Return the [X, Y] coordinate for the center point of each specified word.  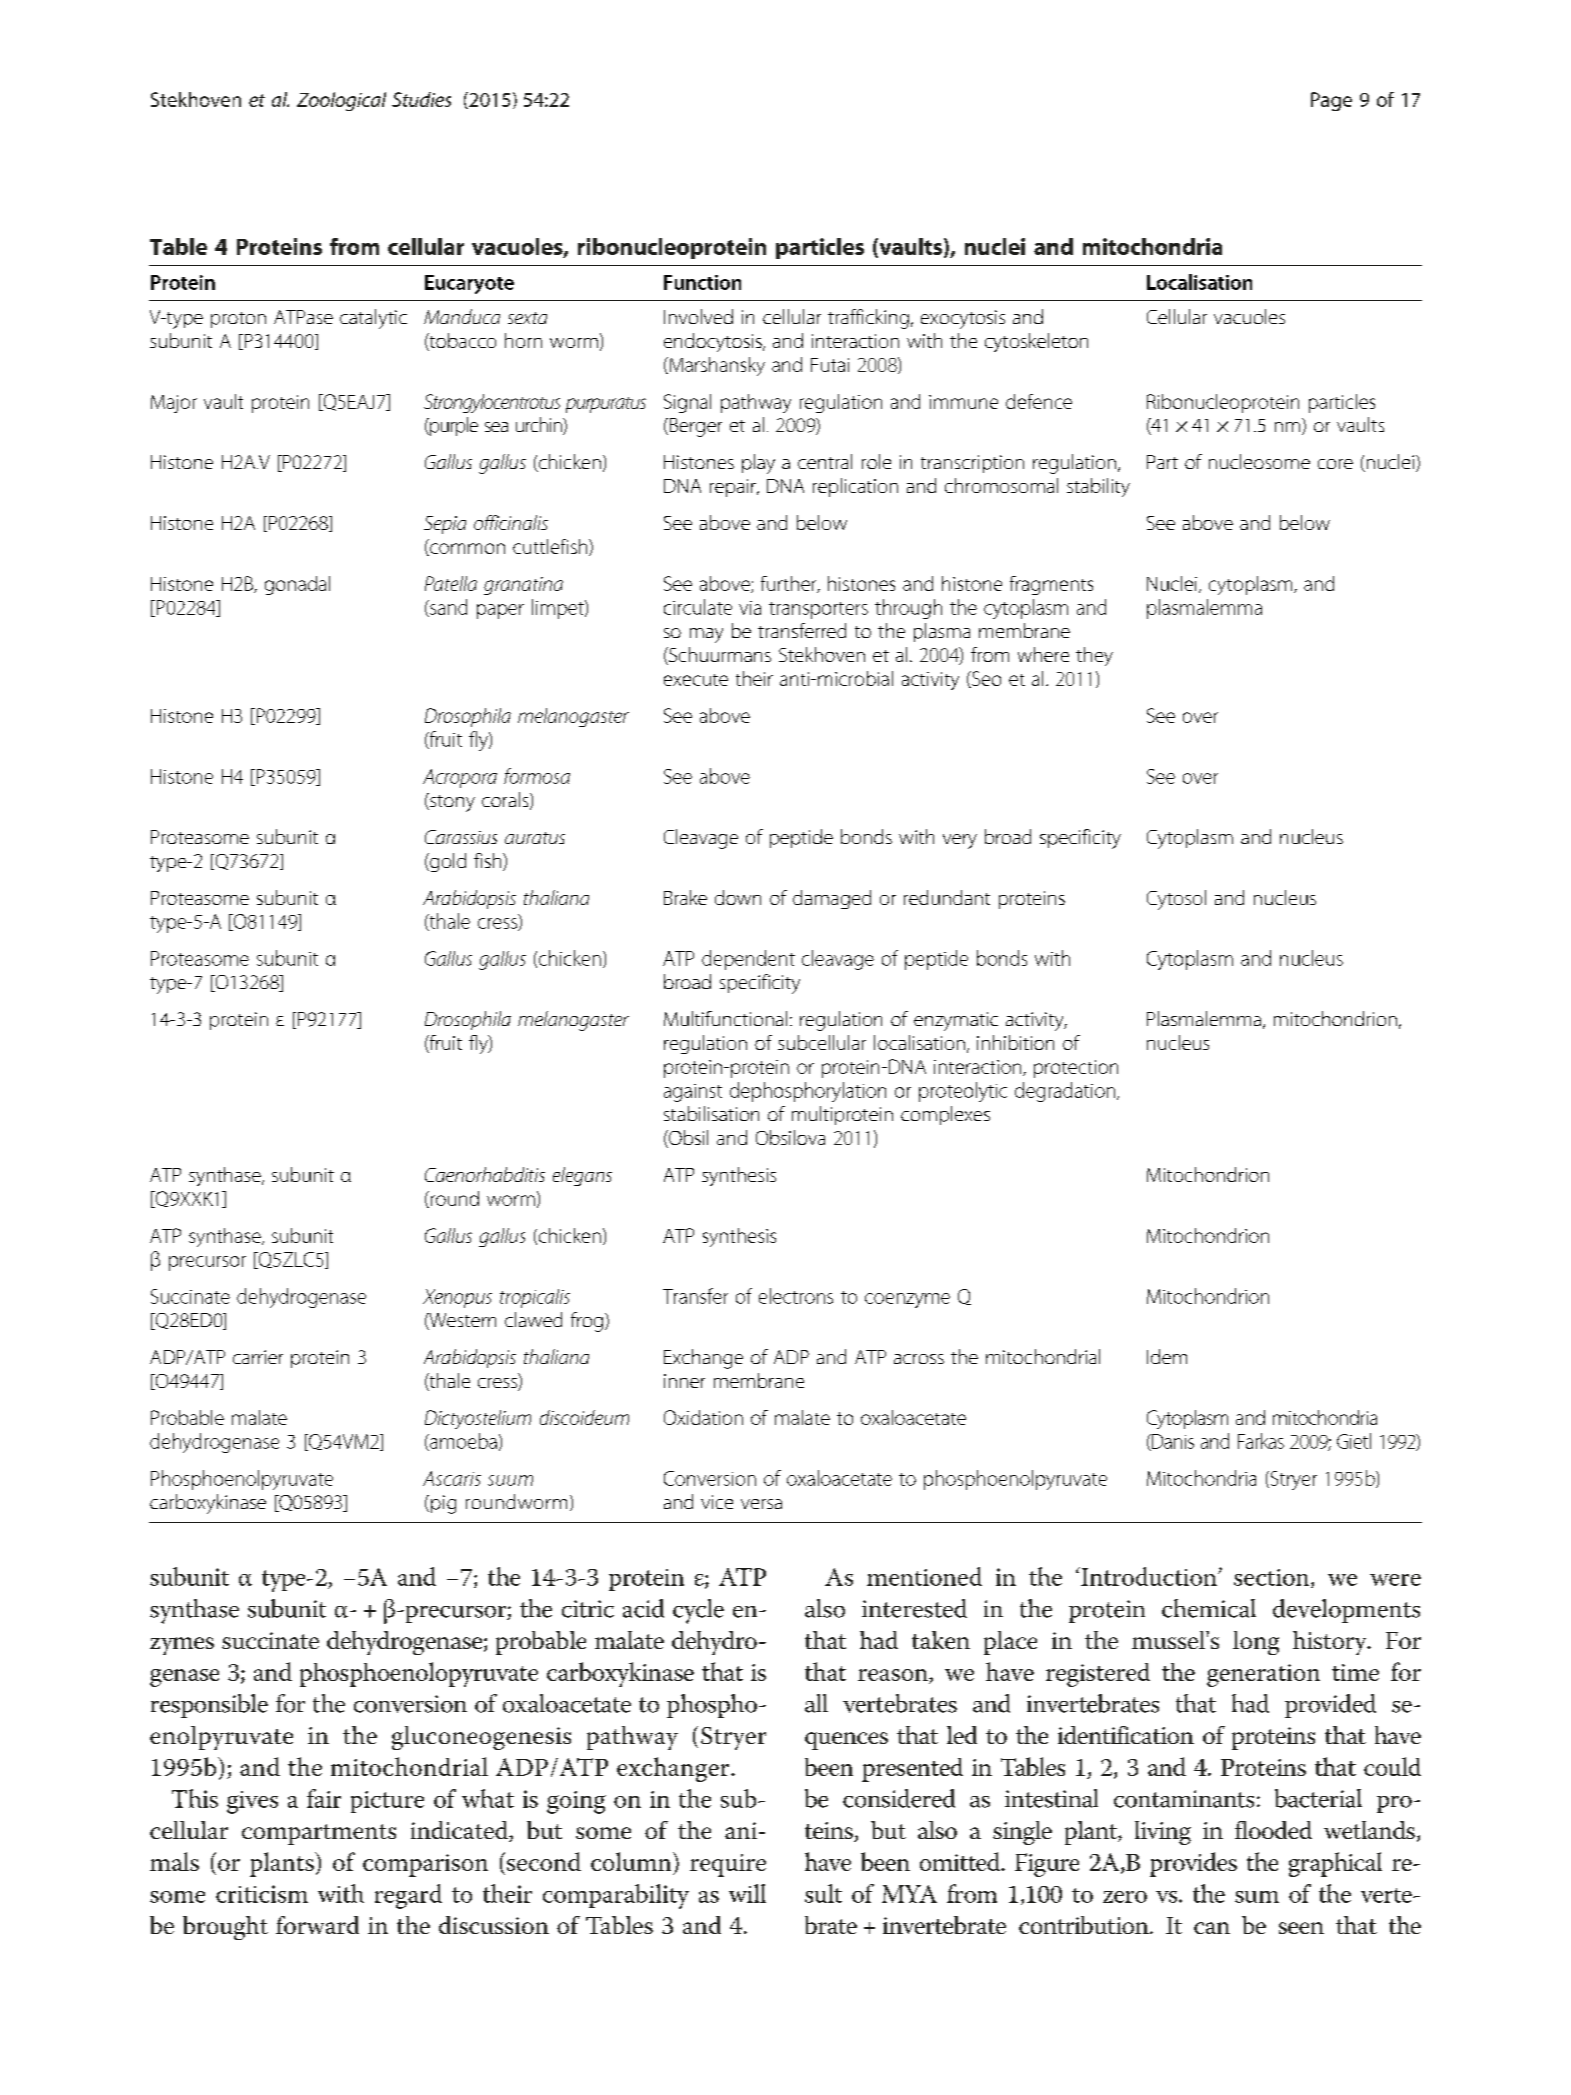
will [747, 1893]
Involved [698, 316]
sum [1257, 1897]
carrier [258, 1357]
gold [447, 862]
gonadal [297, 585]
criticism [262, 1894]
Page [1331, 101]
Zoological [341, 101]
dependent [748, 960]
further [790, 584]
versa [761, 1504]
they [1094, 656]
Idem [1167, 1356]
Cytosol [1176, 900]
